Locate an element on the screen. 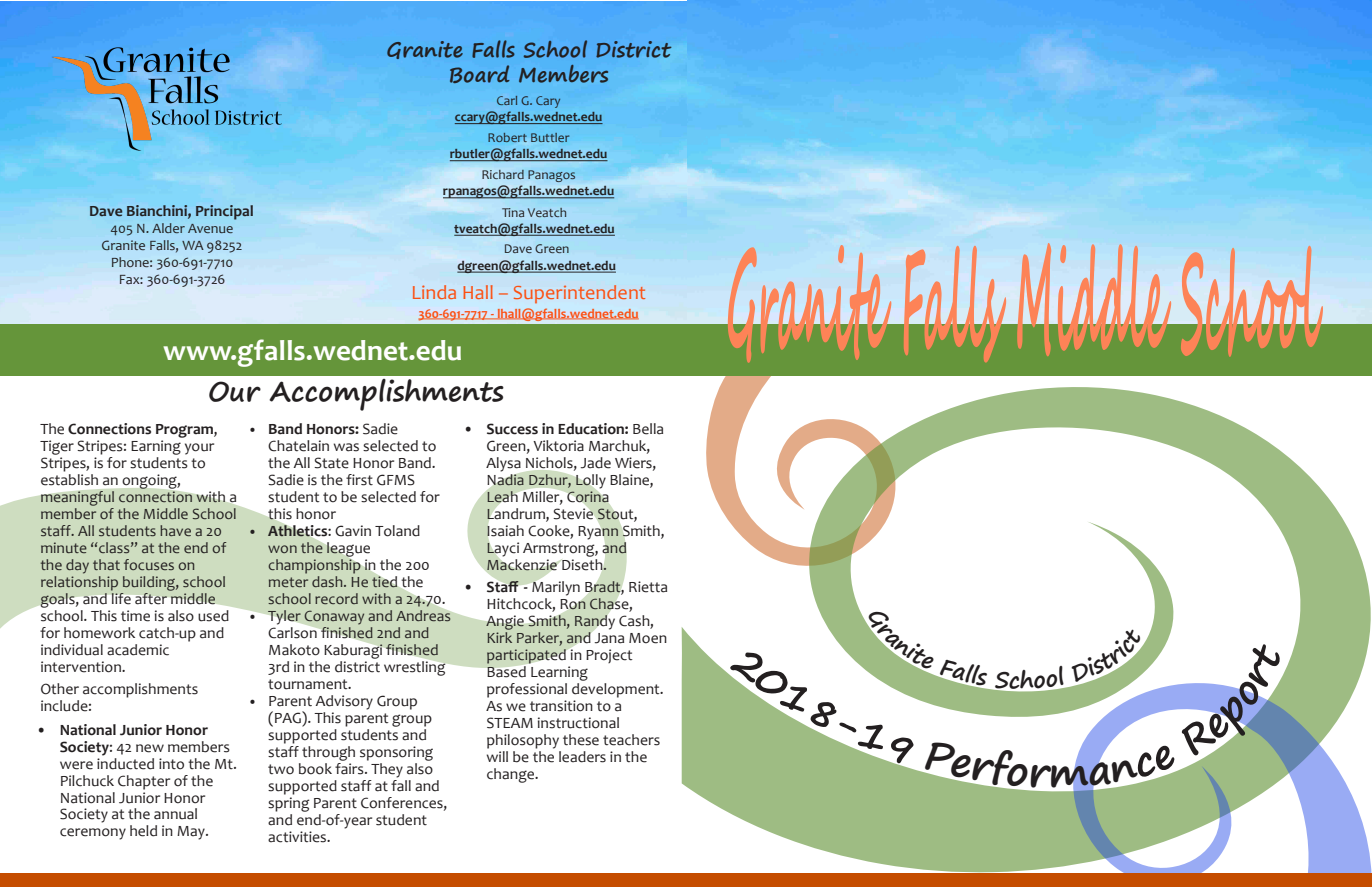 The height and width of the screenshot is (887, 1372). Principal is located at coordinates (224, 212).
